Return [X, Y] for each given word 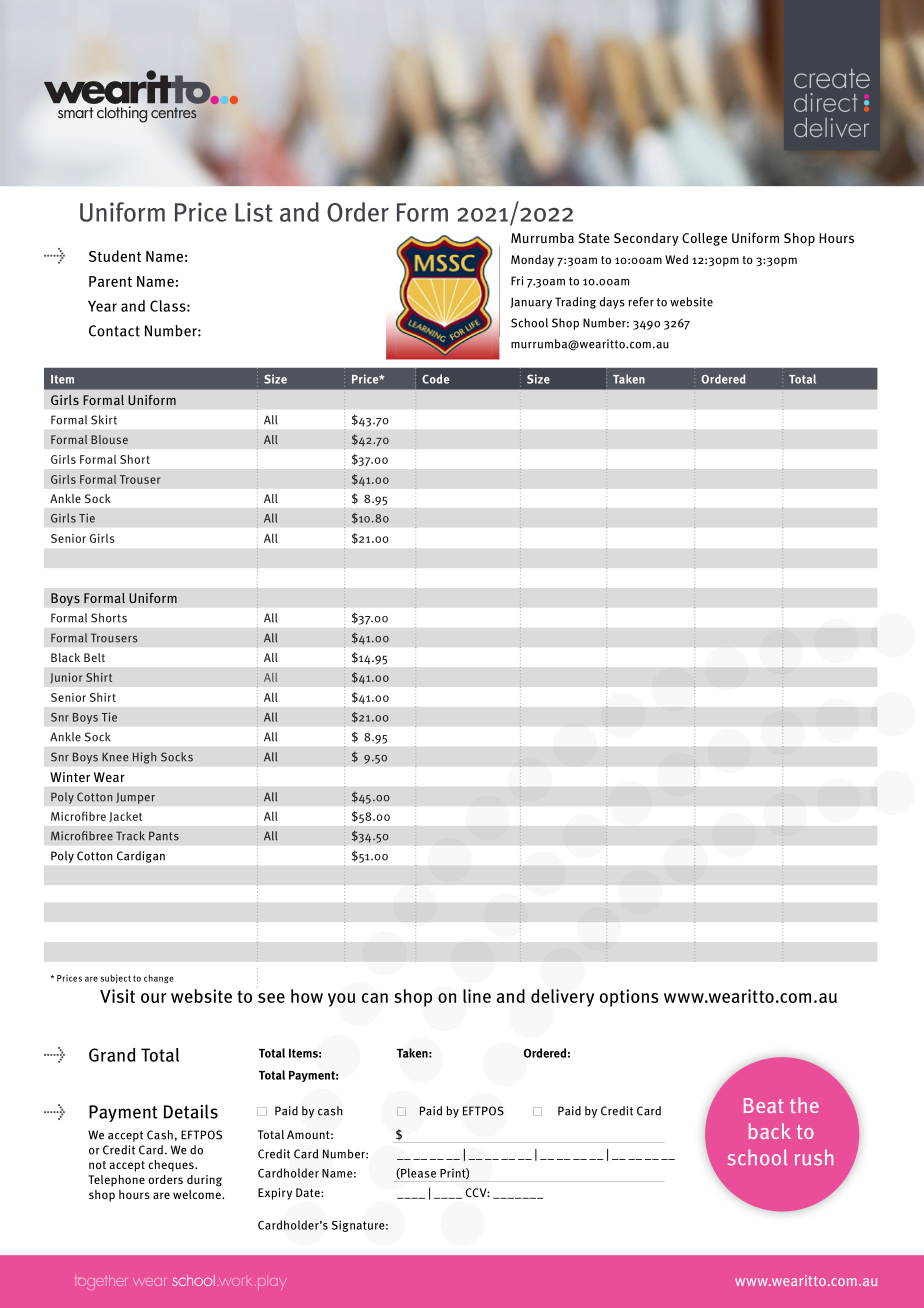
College [704, 239]
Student [115, 256]
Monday [532, 261]
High [144, 758]
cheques [172, 1166]
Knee [115, 757]
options [629, 998]
